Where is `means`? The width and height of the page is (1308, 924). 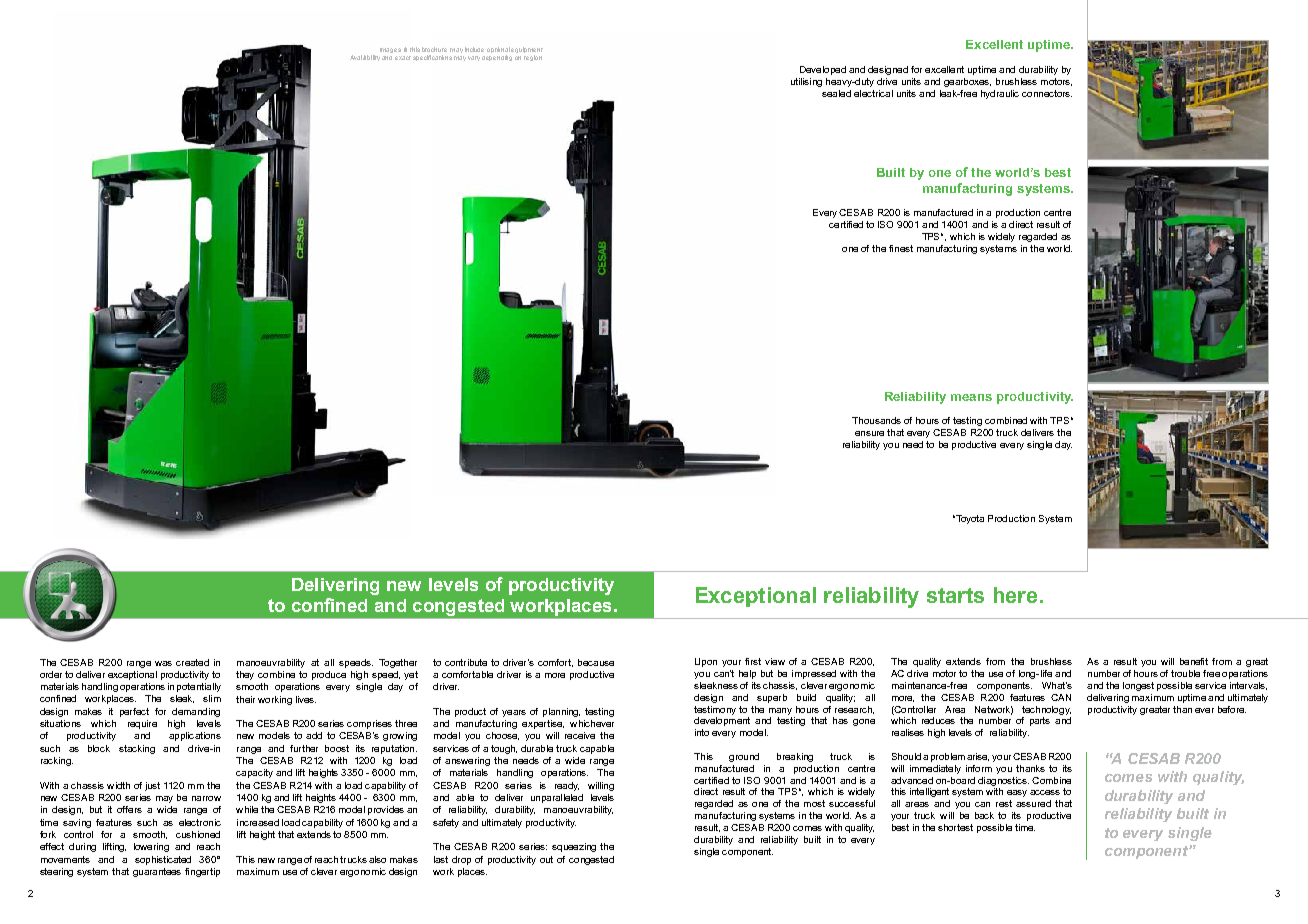 means is located at coordinates (971, 397).
